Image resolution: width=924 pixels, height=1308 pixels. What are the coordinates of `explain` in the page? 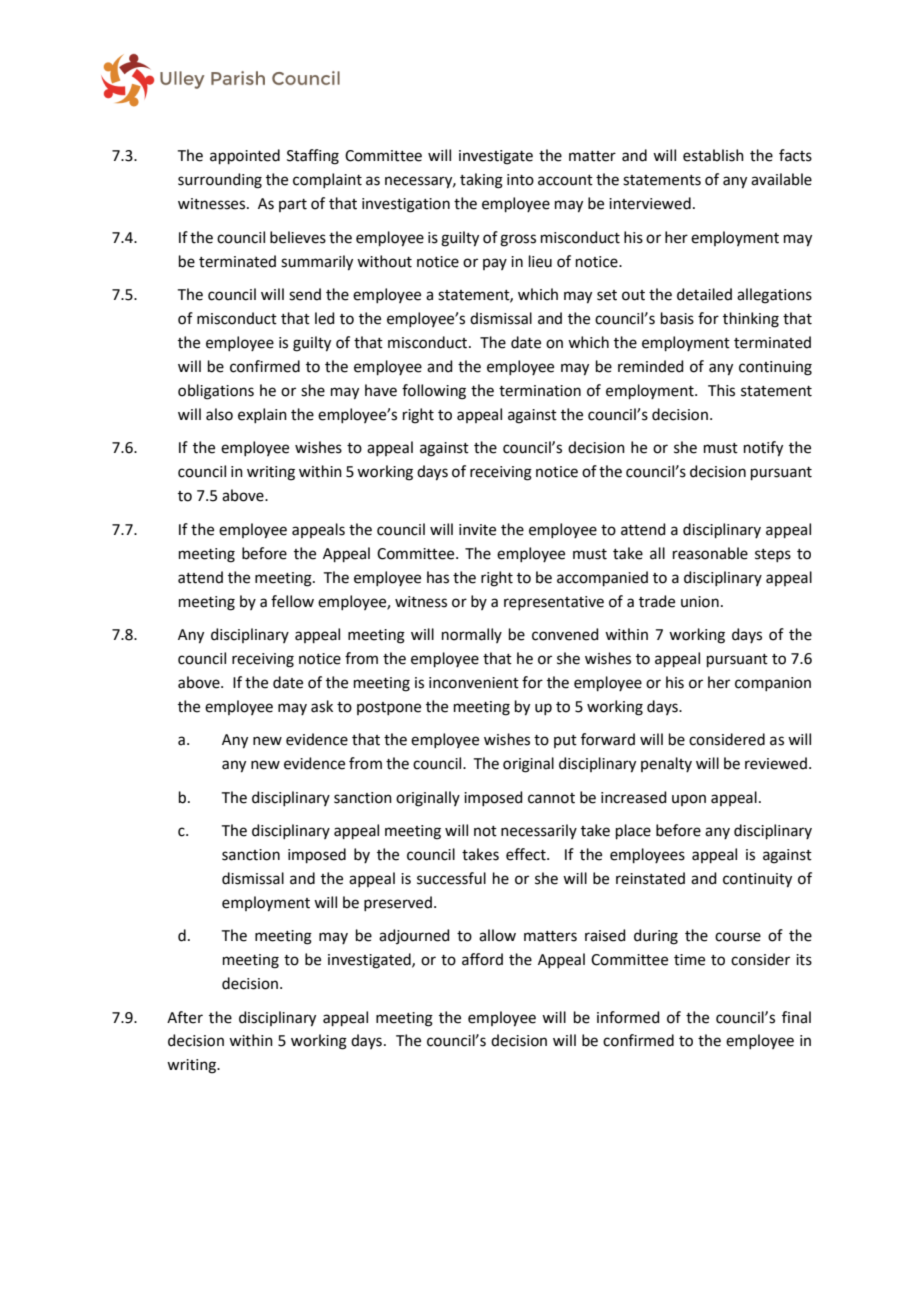 It's located at (262, 415).
